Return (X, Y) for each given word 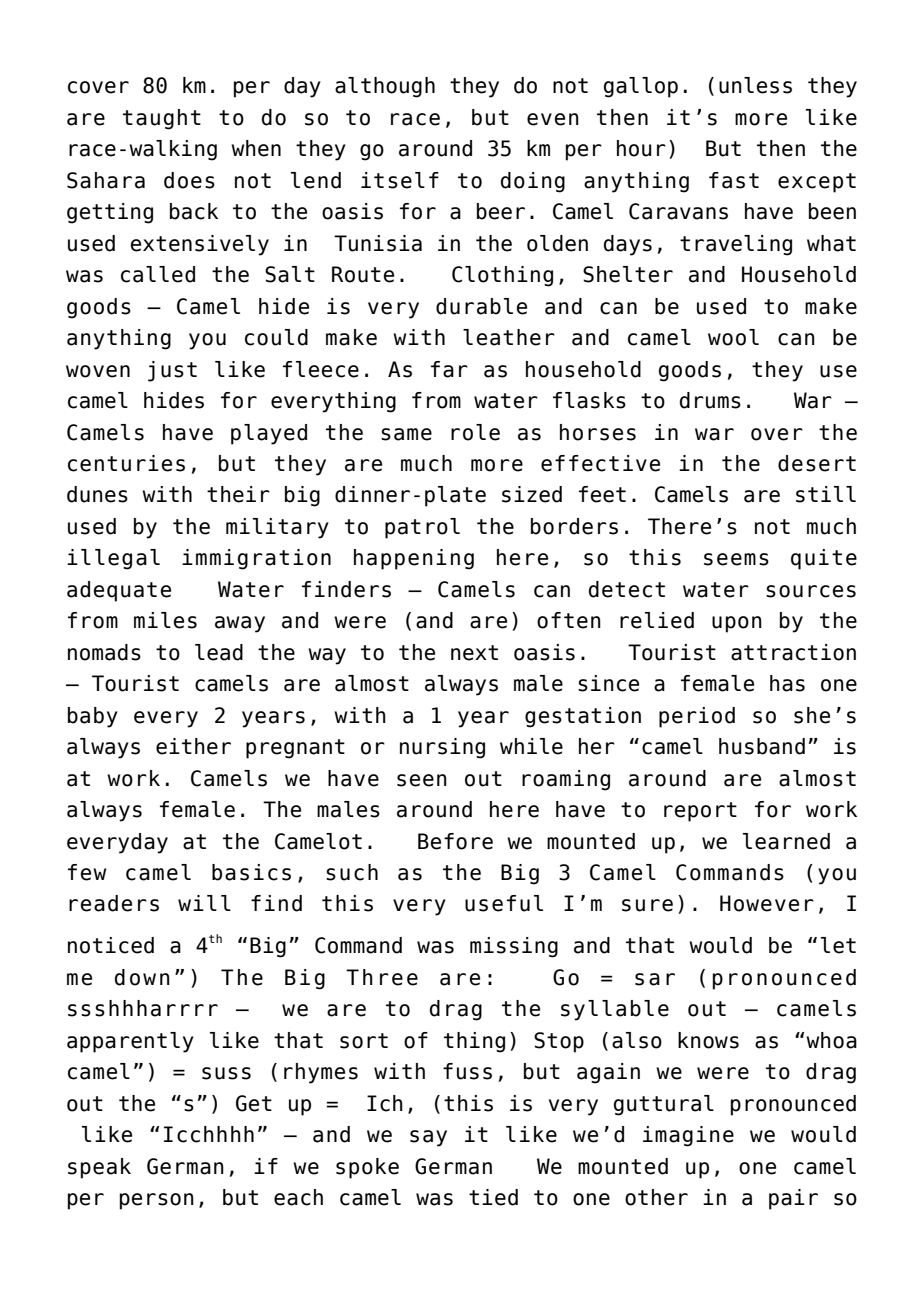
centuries (126, 463)
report (700, 812)
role (475, 432)
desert (817, 463)
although (385, 87)
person (157, 1201)
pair (793, 1199)
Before (455, 841)
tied (493, 1197)
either (193, 746)
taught (162, 119)
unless (755, 85)
